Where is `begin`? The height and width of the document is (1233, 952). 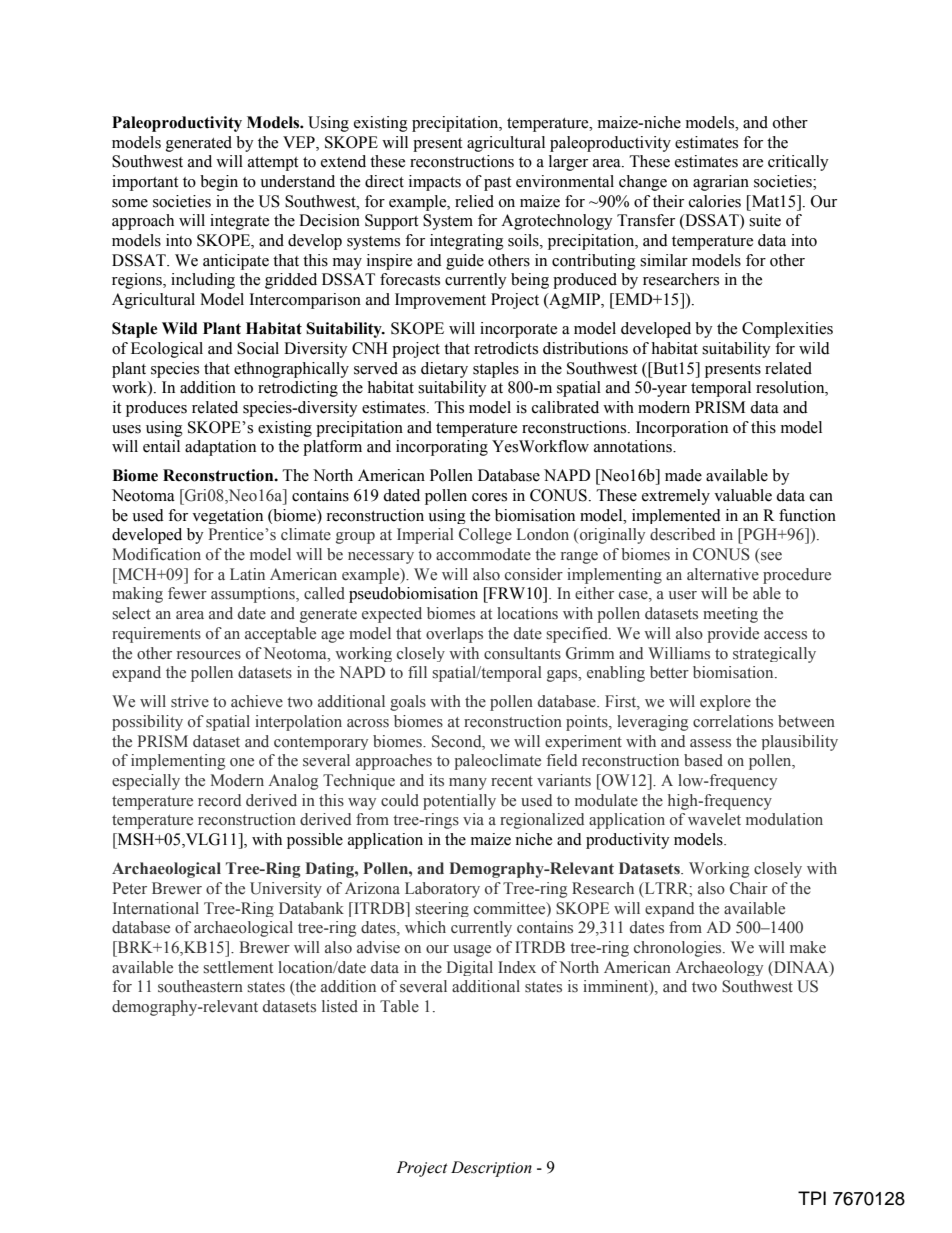
begin is located at coordinates (219, 183).
